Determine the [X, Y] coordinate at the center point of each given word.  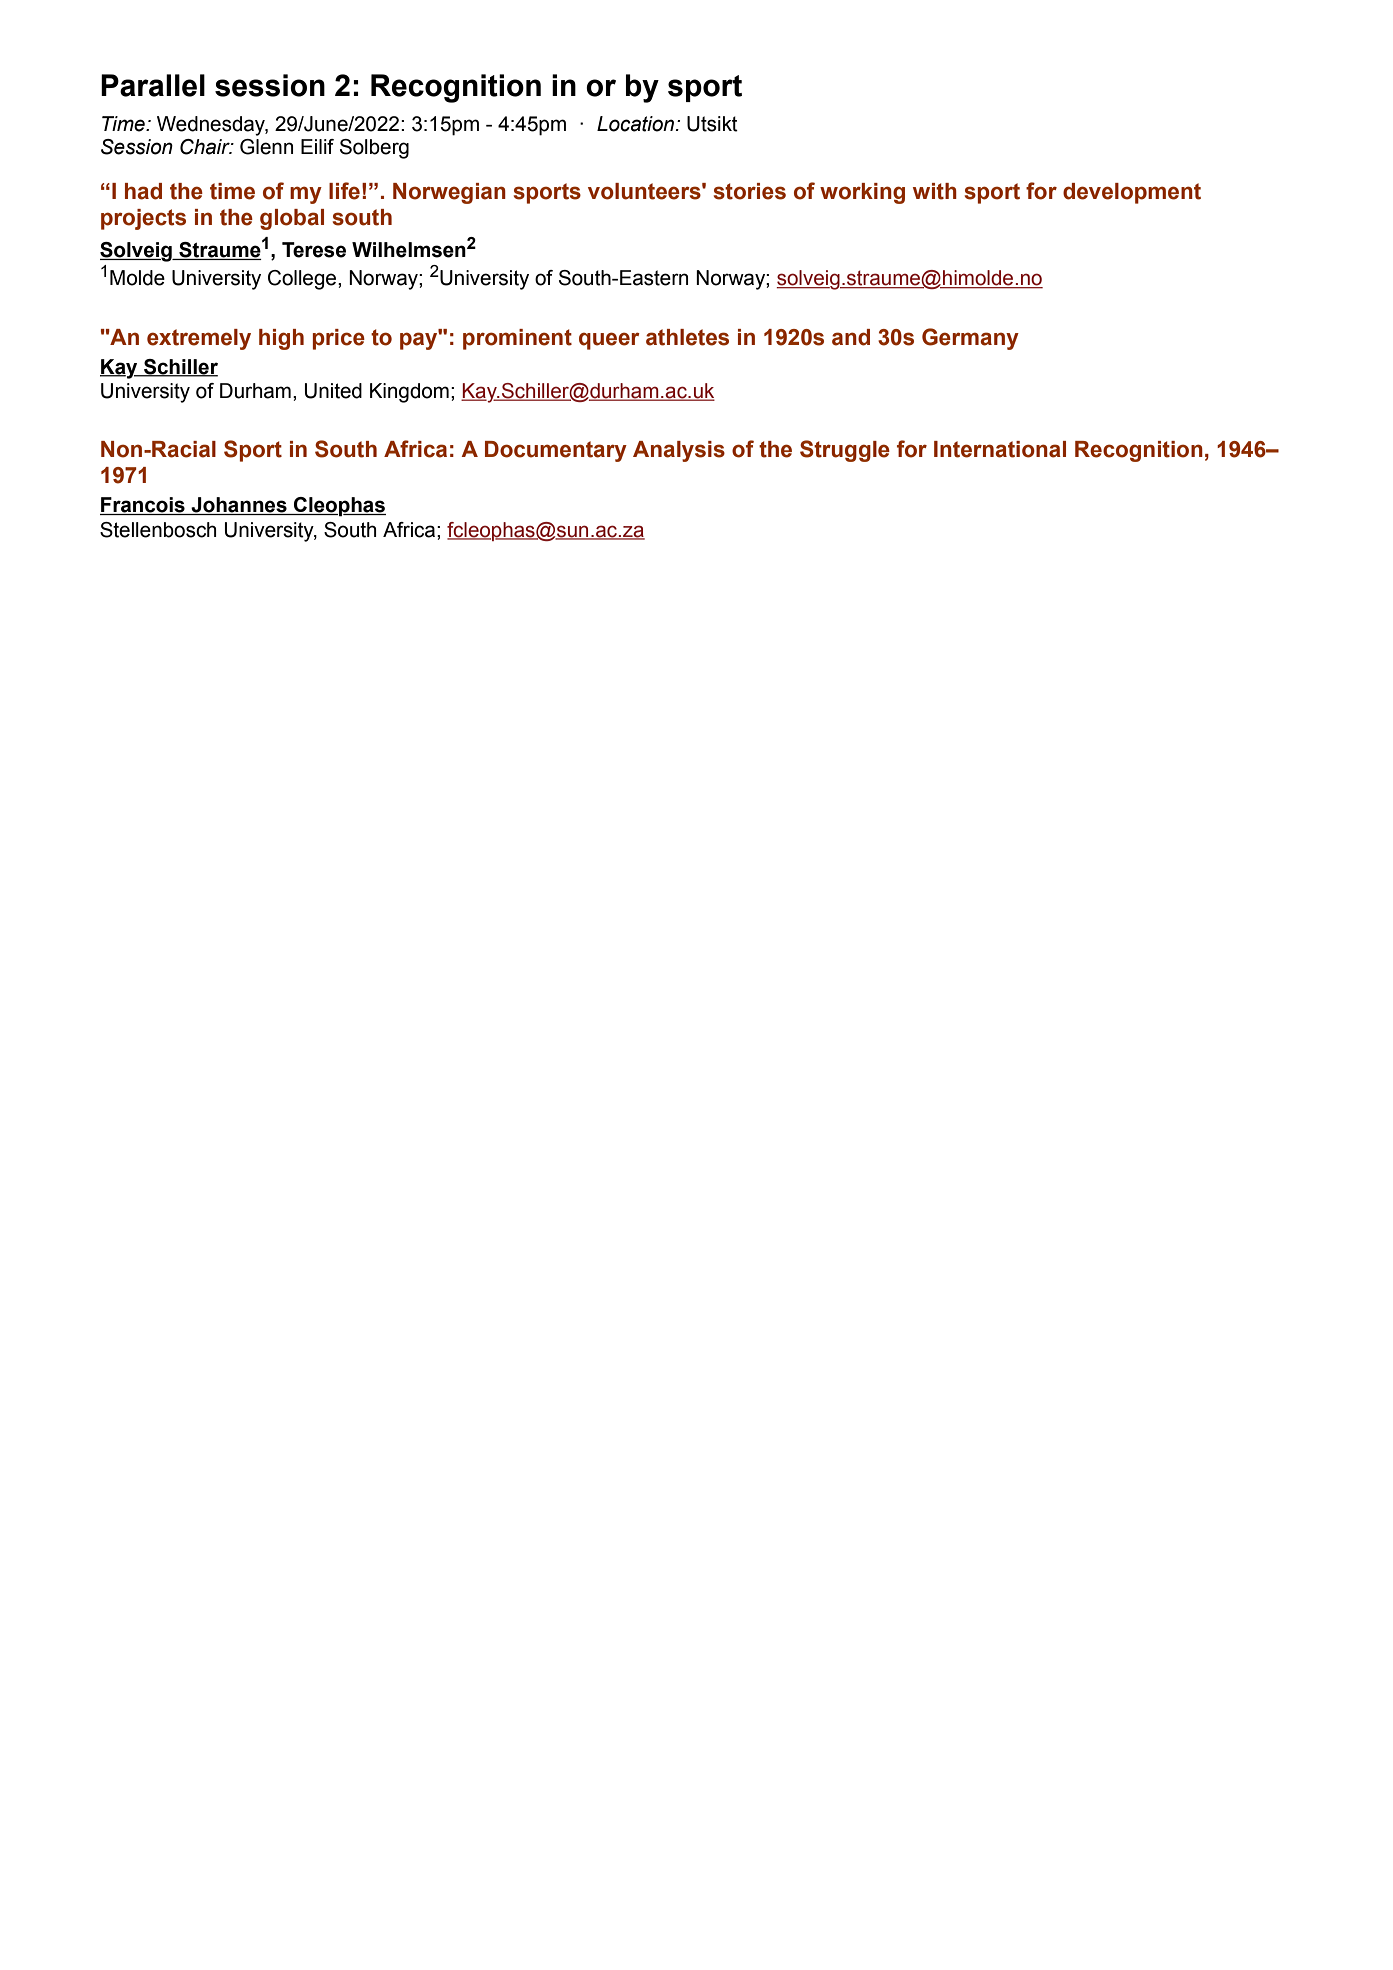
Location [637, 124]
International [1000, 449]
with [935, 191]
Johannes [239, 506]
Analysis [679, 451]
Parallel [153, 85]
